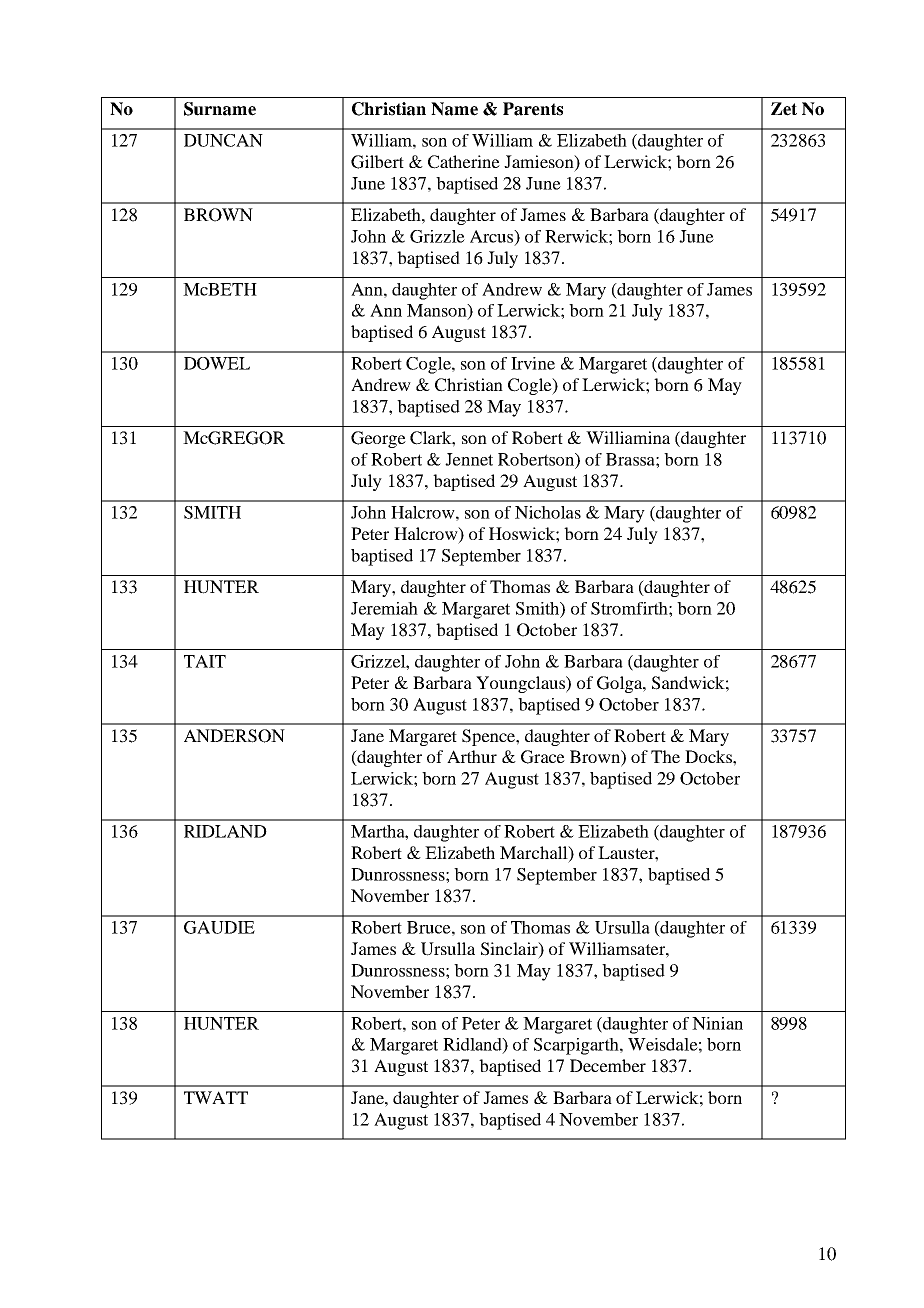 This screenshot has height=1308, width=924. What do you see at coordinates (378, 439) in the screenshot?
I see `George` at bounding box center [378, 439].
